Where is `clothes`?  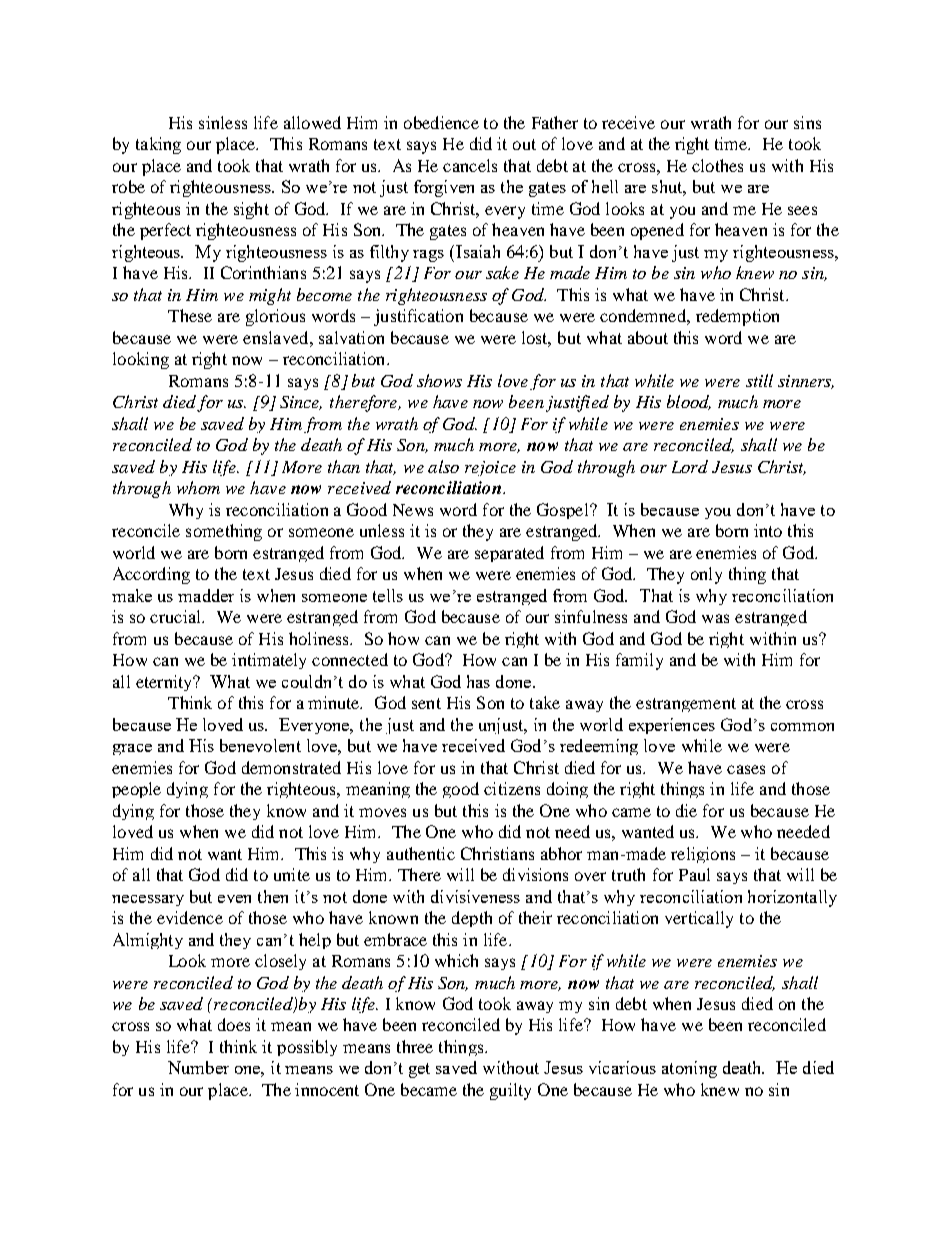
clothes is located at coordinates (717, 165).
